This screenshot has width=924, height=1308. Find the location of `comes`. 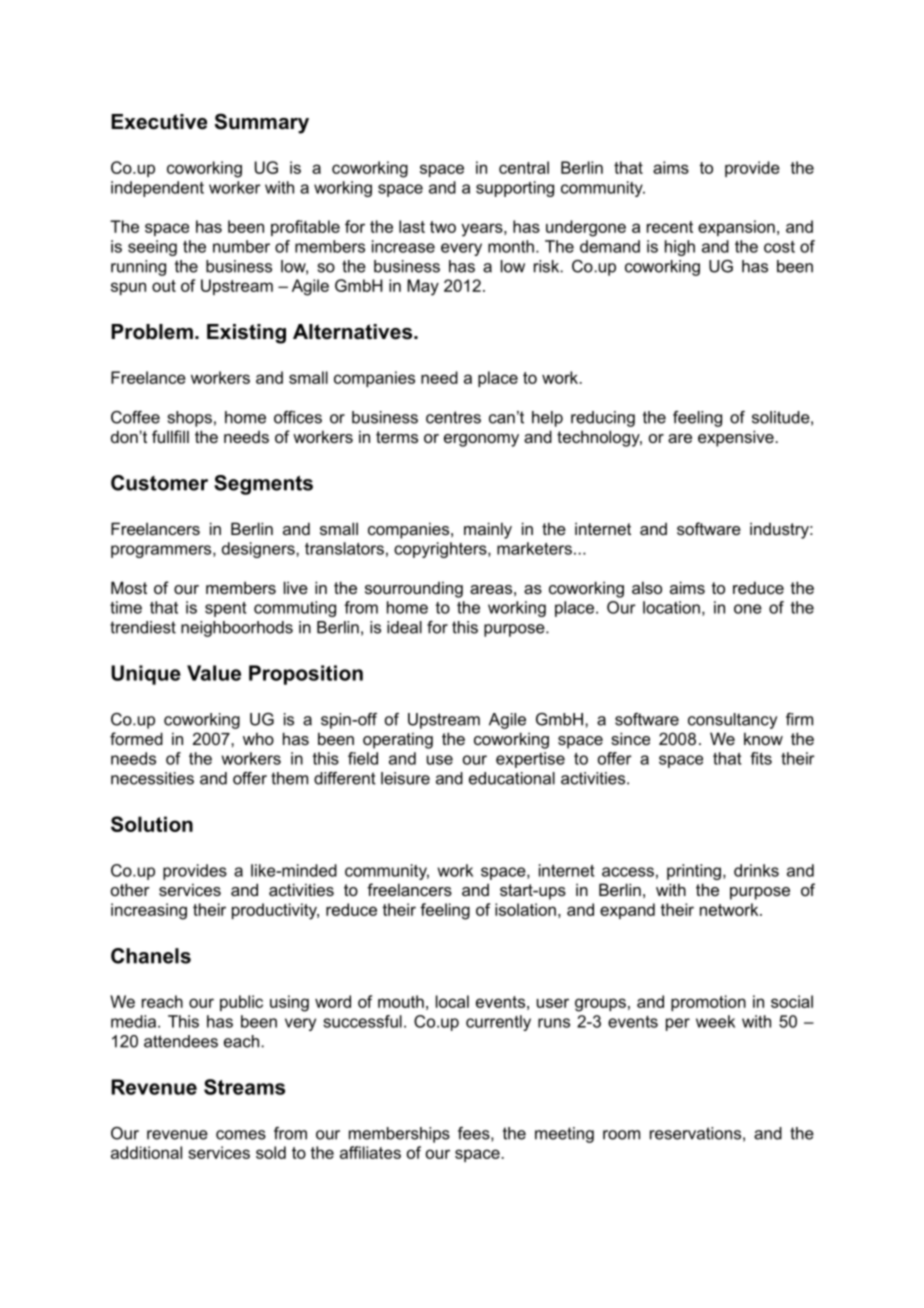

comes is located at coordinates (241, 1135).
